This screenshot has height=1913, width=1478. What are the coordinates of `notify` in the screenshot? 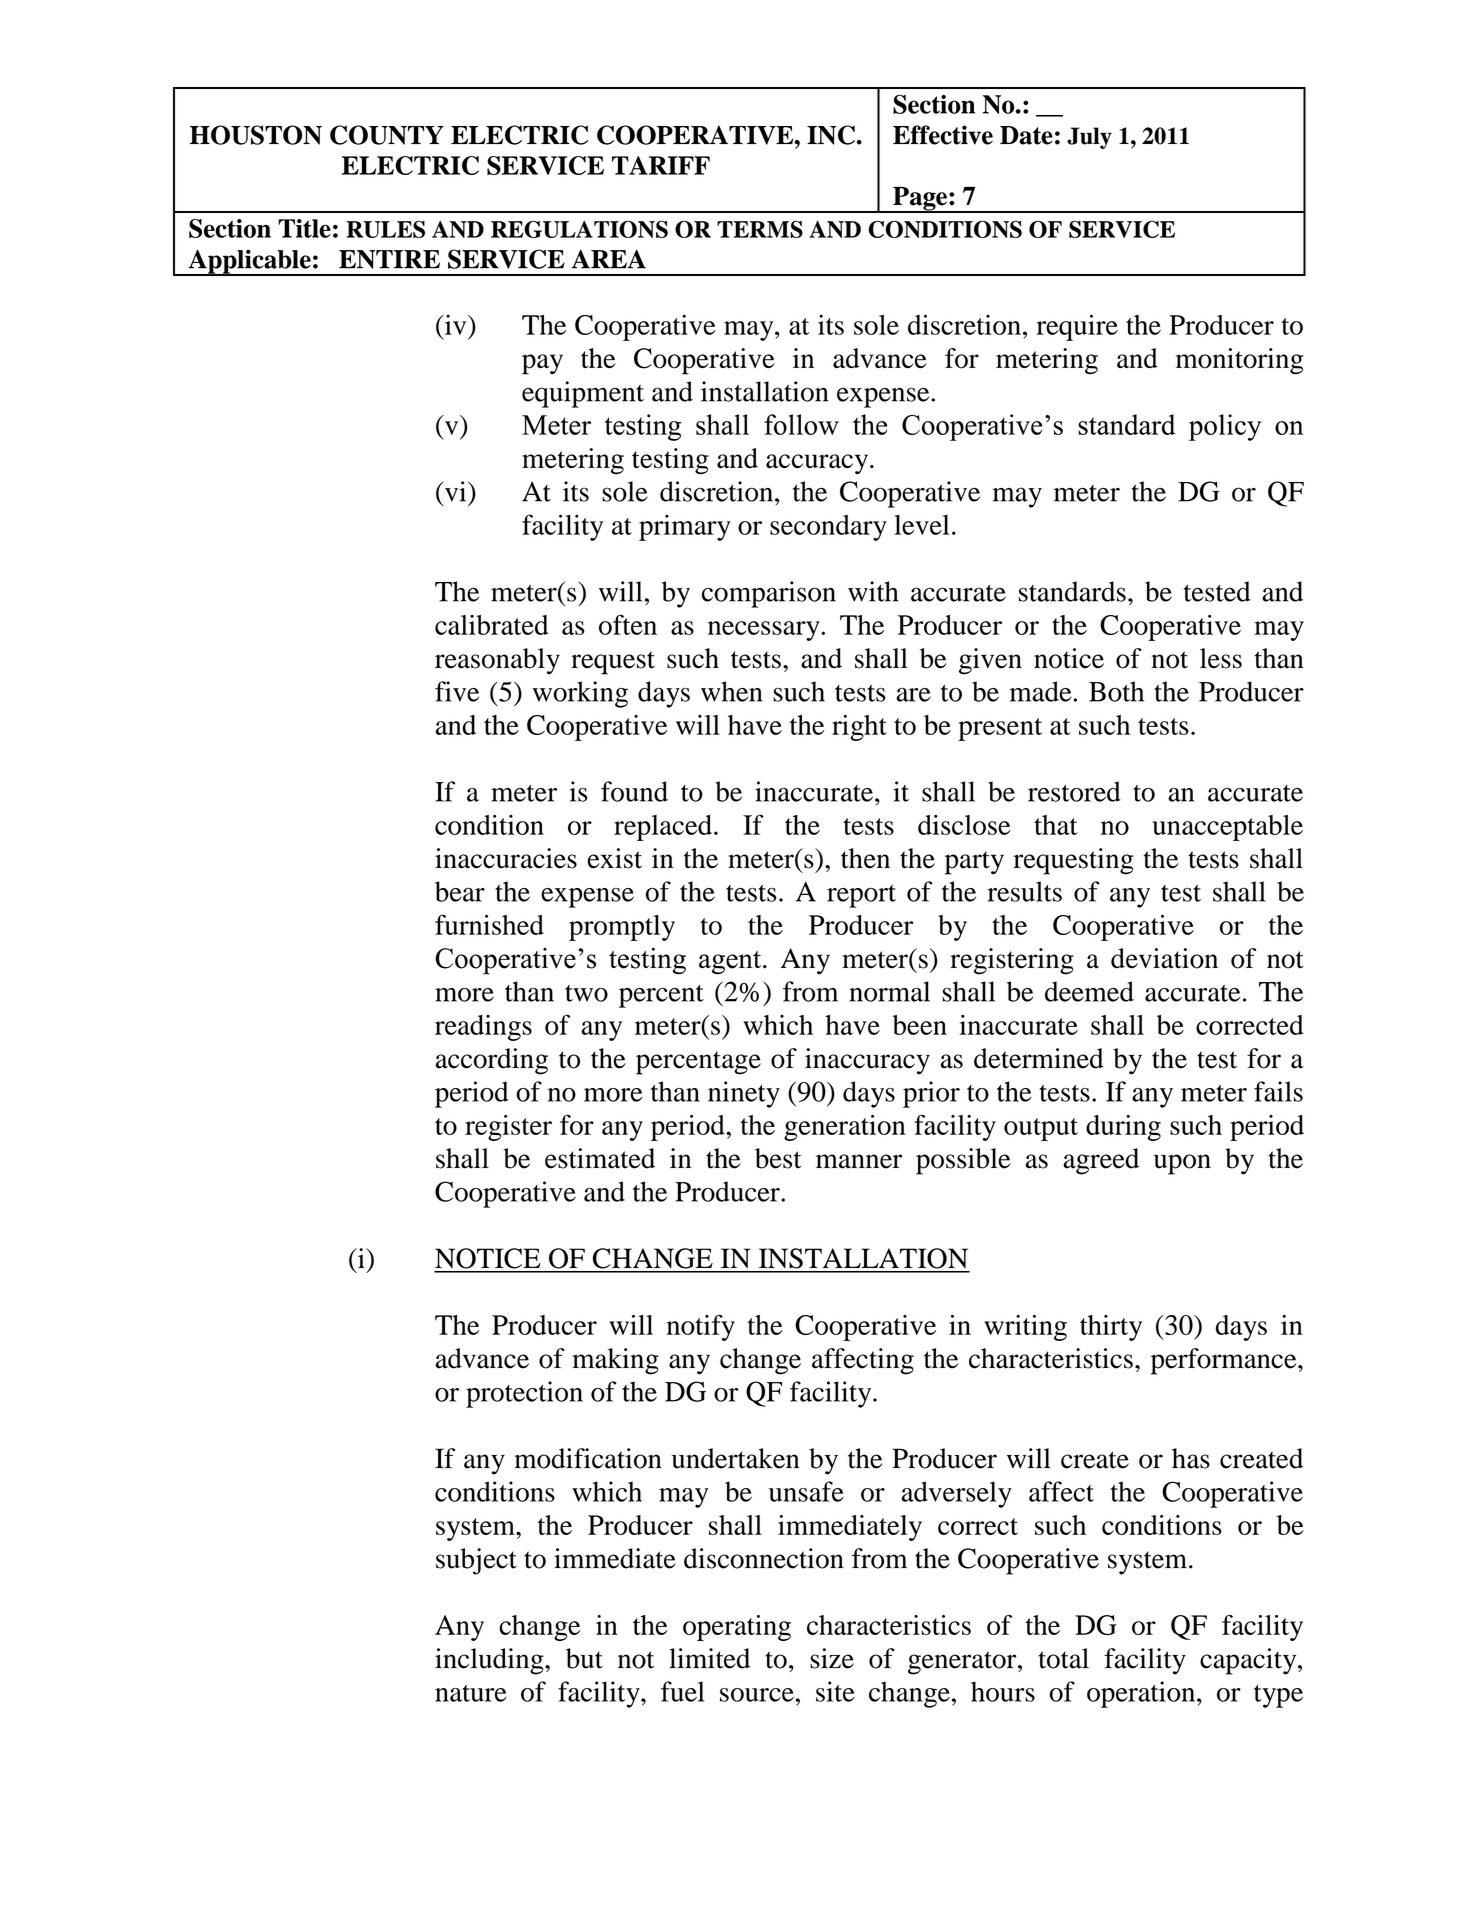 It's located at (701, 1327).
